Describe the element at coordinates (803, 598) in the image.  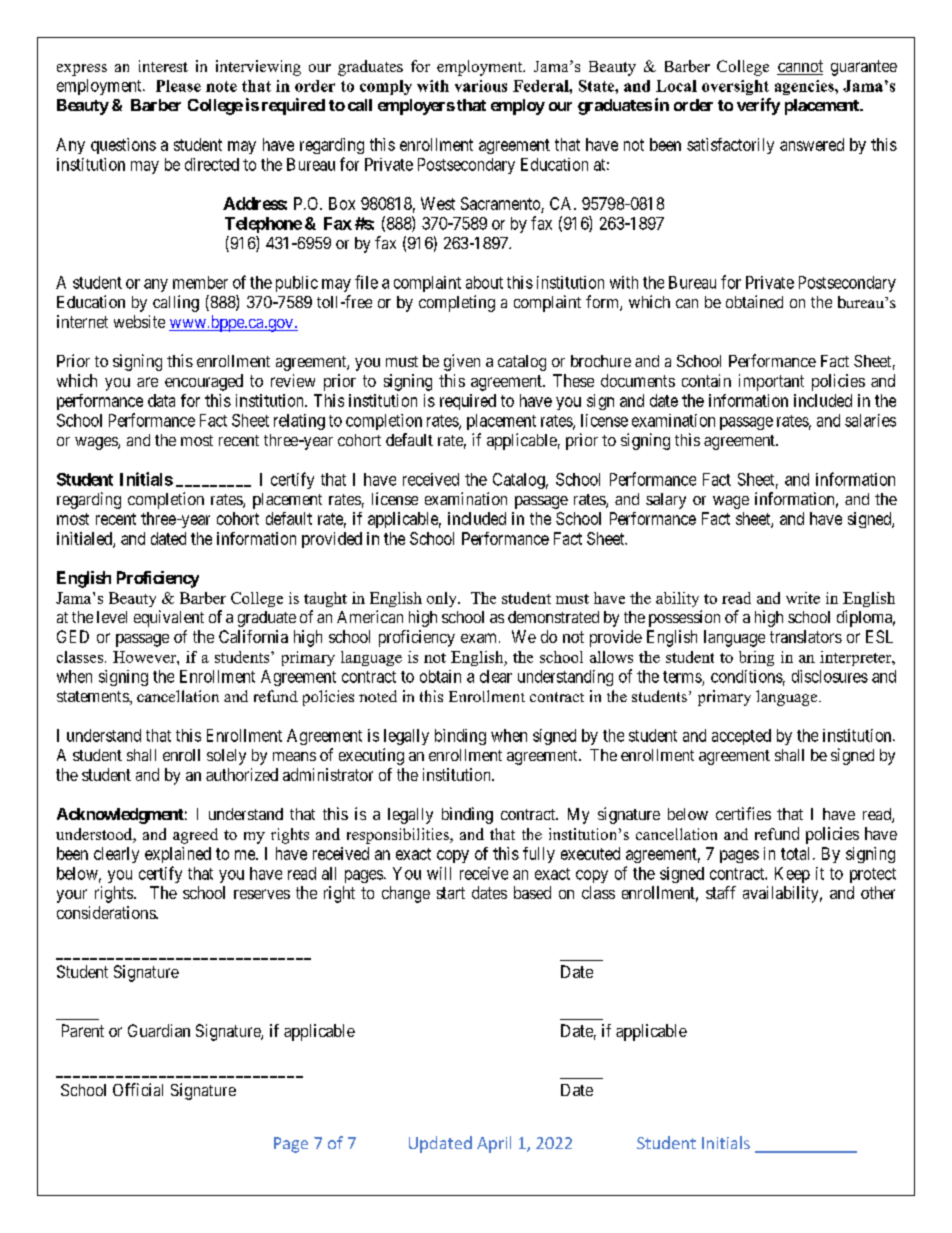
I see `write` at that location.
